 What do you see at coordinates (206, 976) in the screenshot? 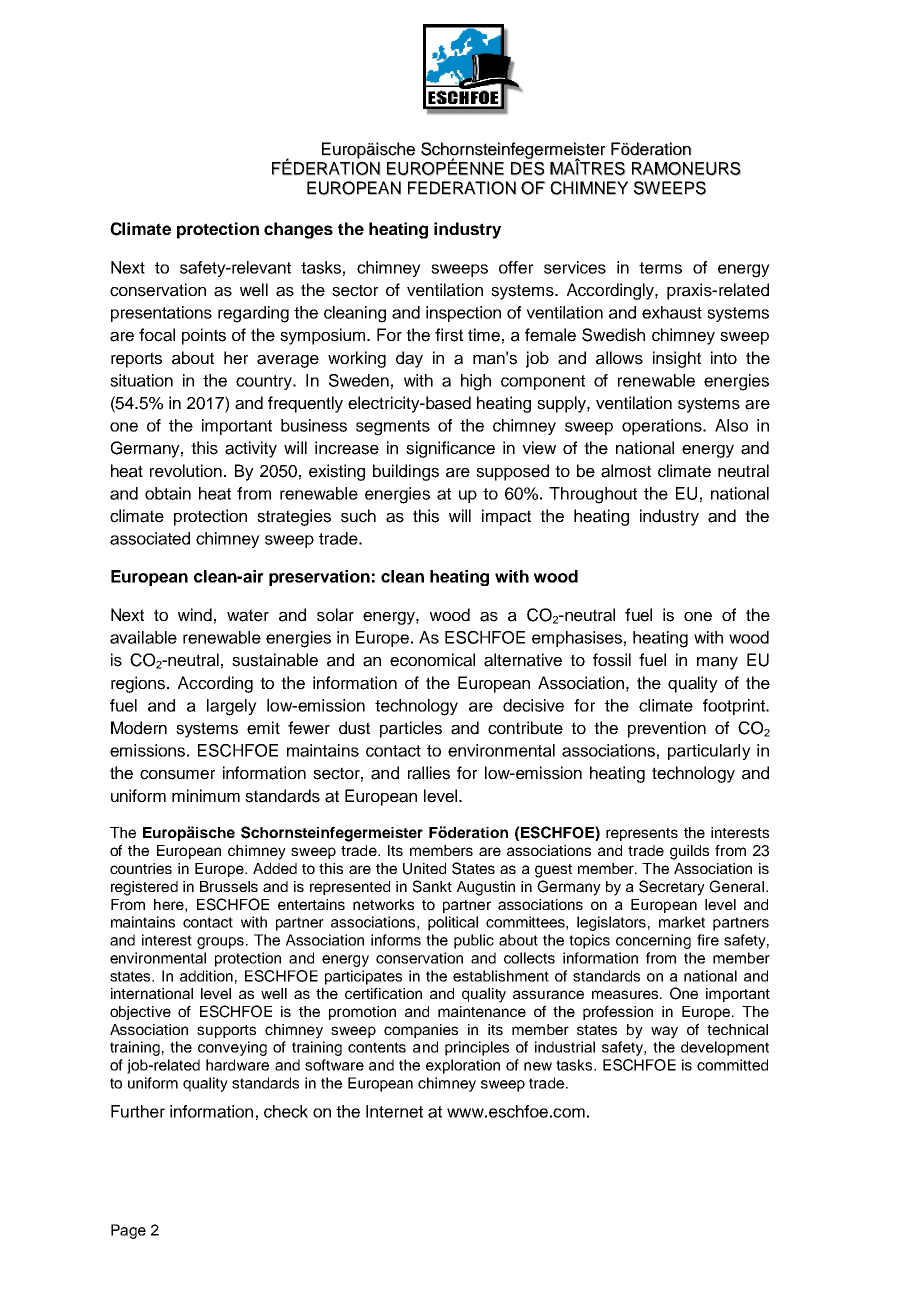
I see `addition` at bounding box center [206, 976].
